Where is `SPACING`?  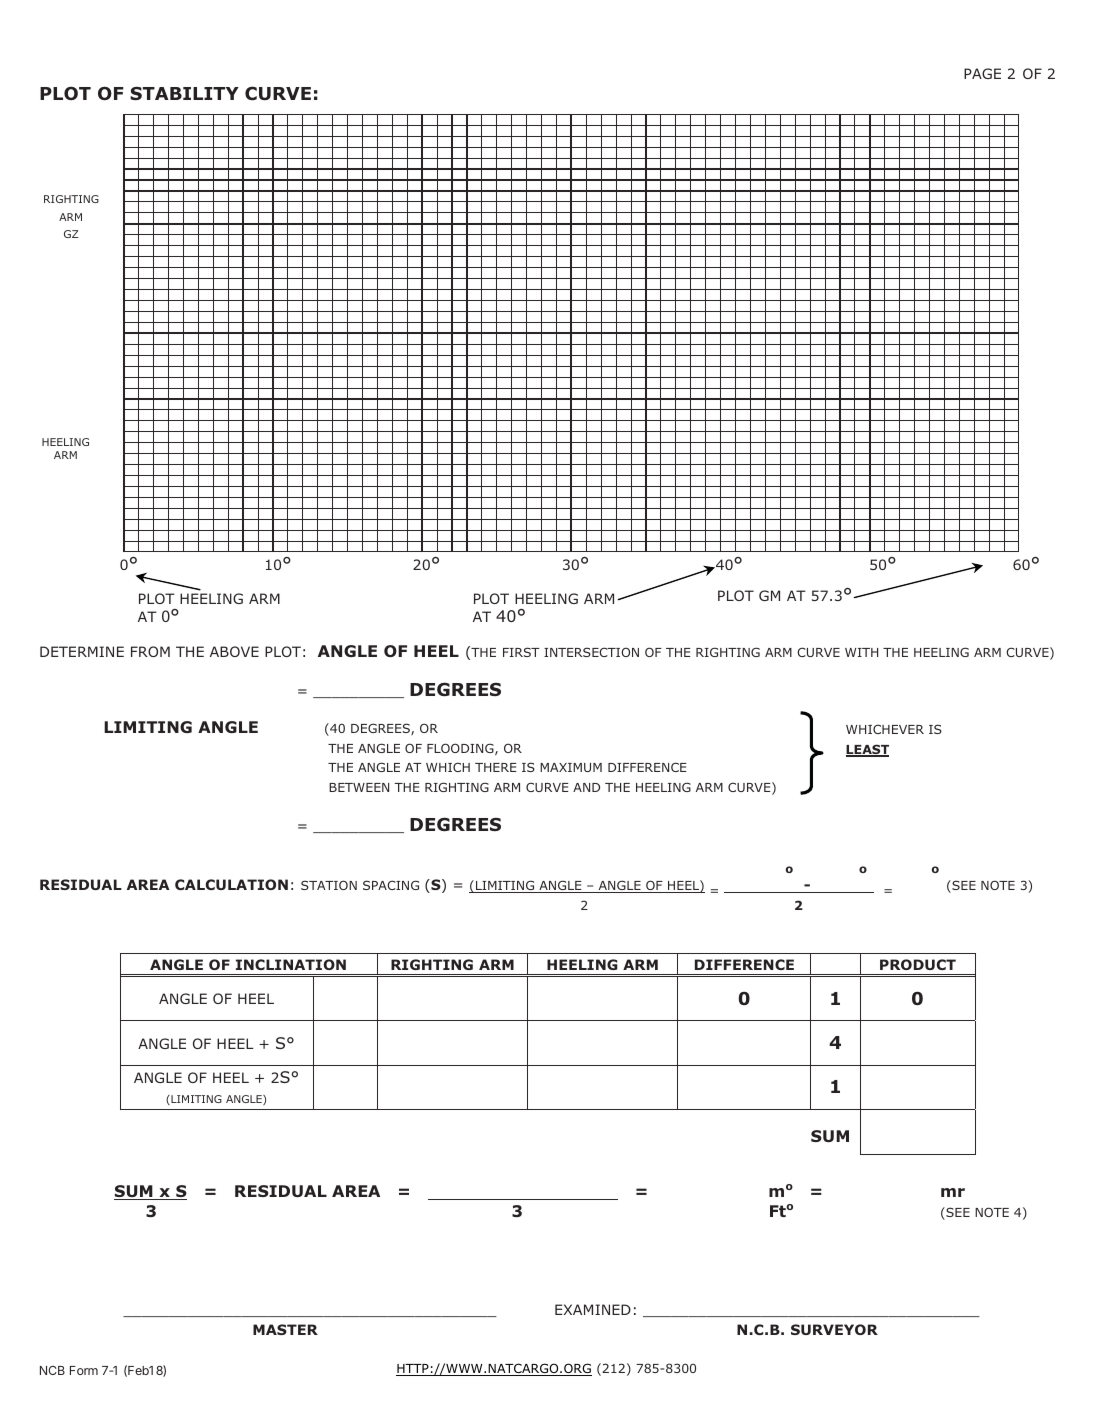
SPACING is located at coordinates (391, 885).
